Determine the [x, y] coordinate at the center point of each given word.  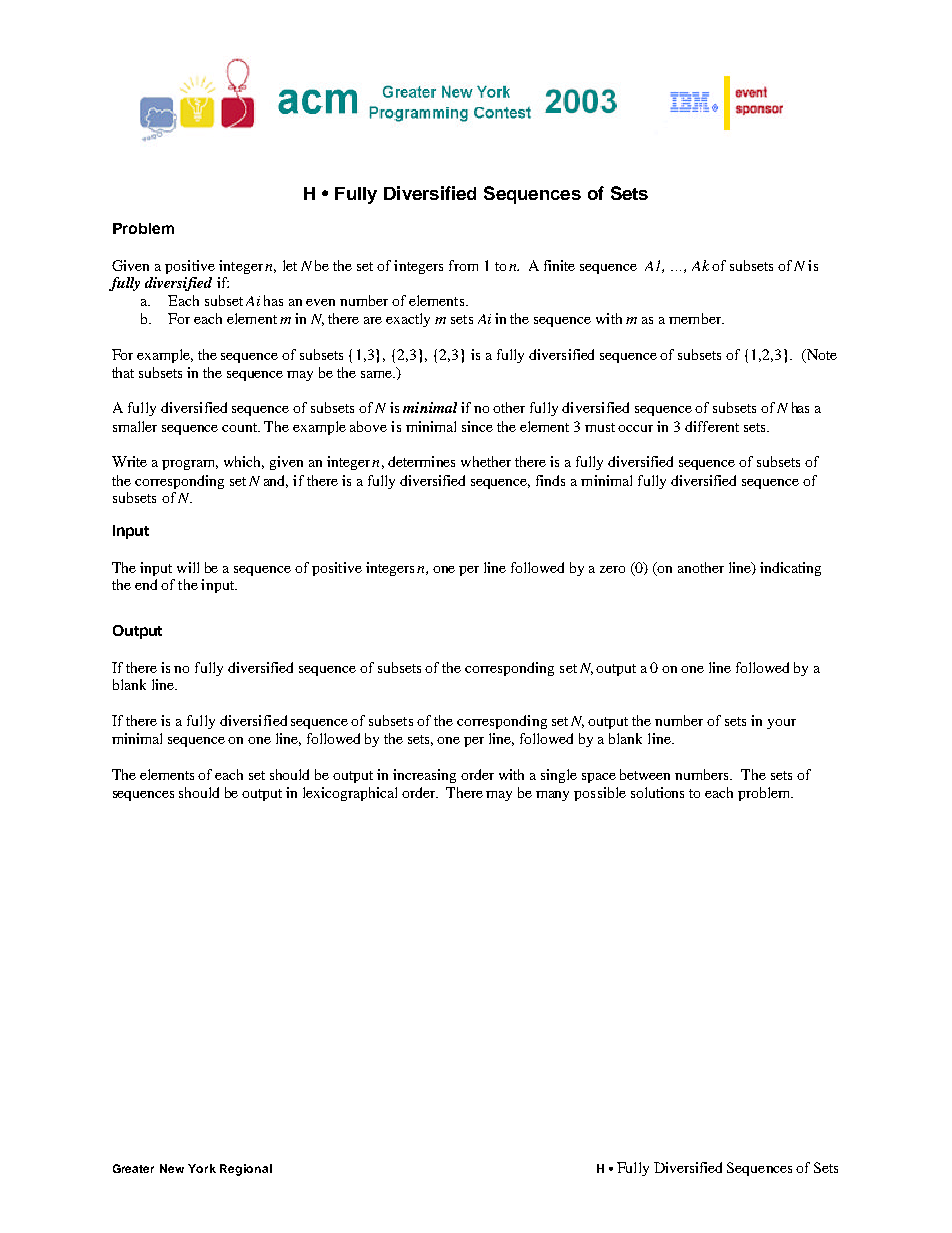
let [290, 265]
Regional [246, 1170]
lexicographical [350, 794]
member [696, 318]
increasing [424, 776]
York [202, 1168]
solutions [657, 792]
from [463, 265]
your [781, 724]
